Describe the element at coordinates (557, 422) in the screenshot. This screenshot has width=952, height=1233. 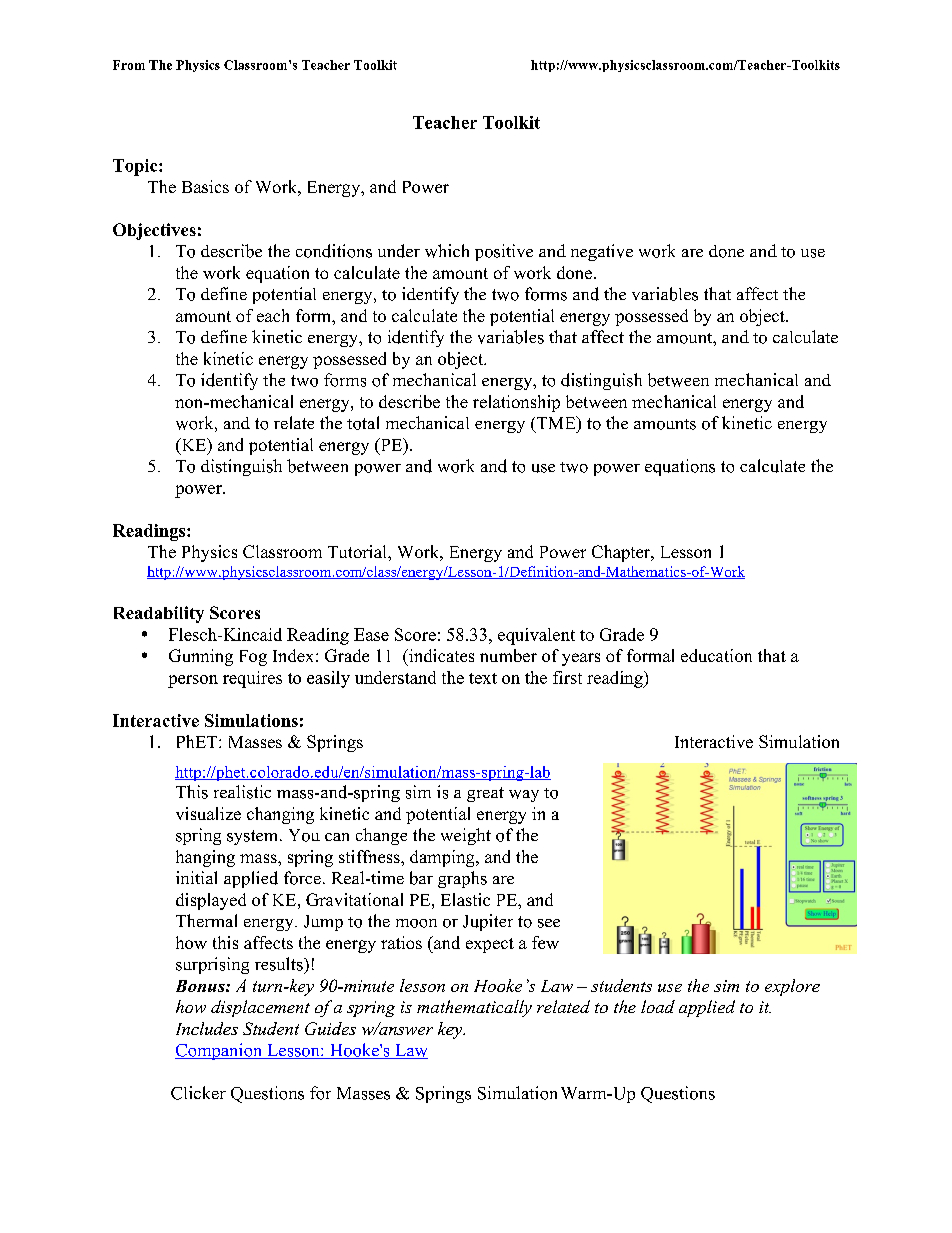
I see `TME` at that location.
